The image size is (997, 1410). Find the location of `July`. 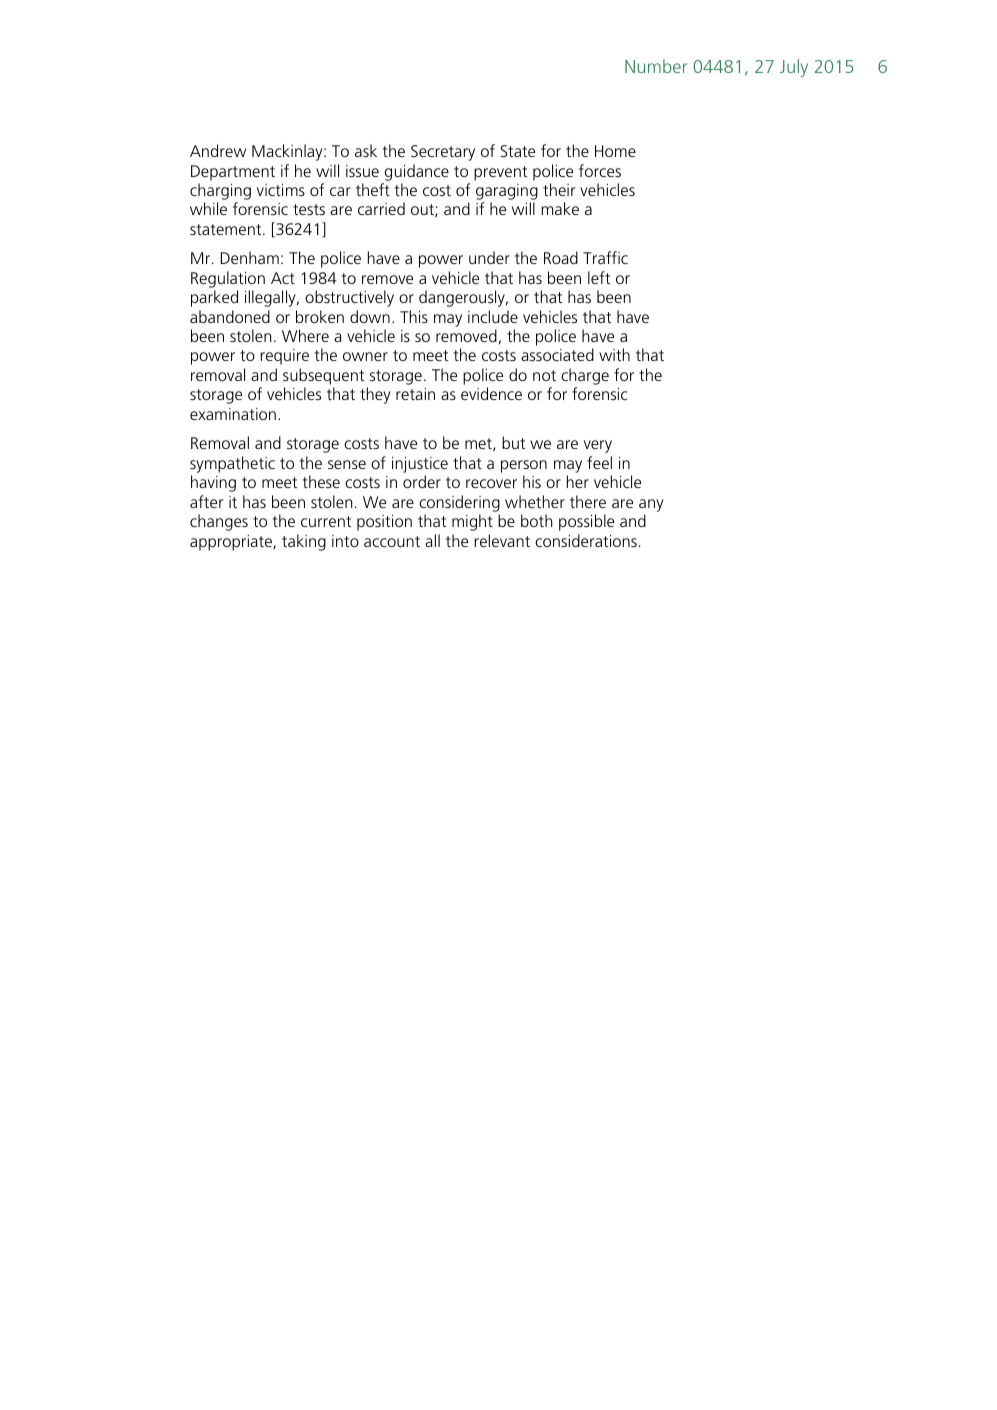

July is located at coordinates (794, 68).
